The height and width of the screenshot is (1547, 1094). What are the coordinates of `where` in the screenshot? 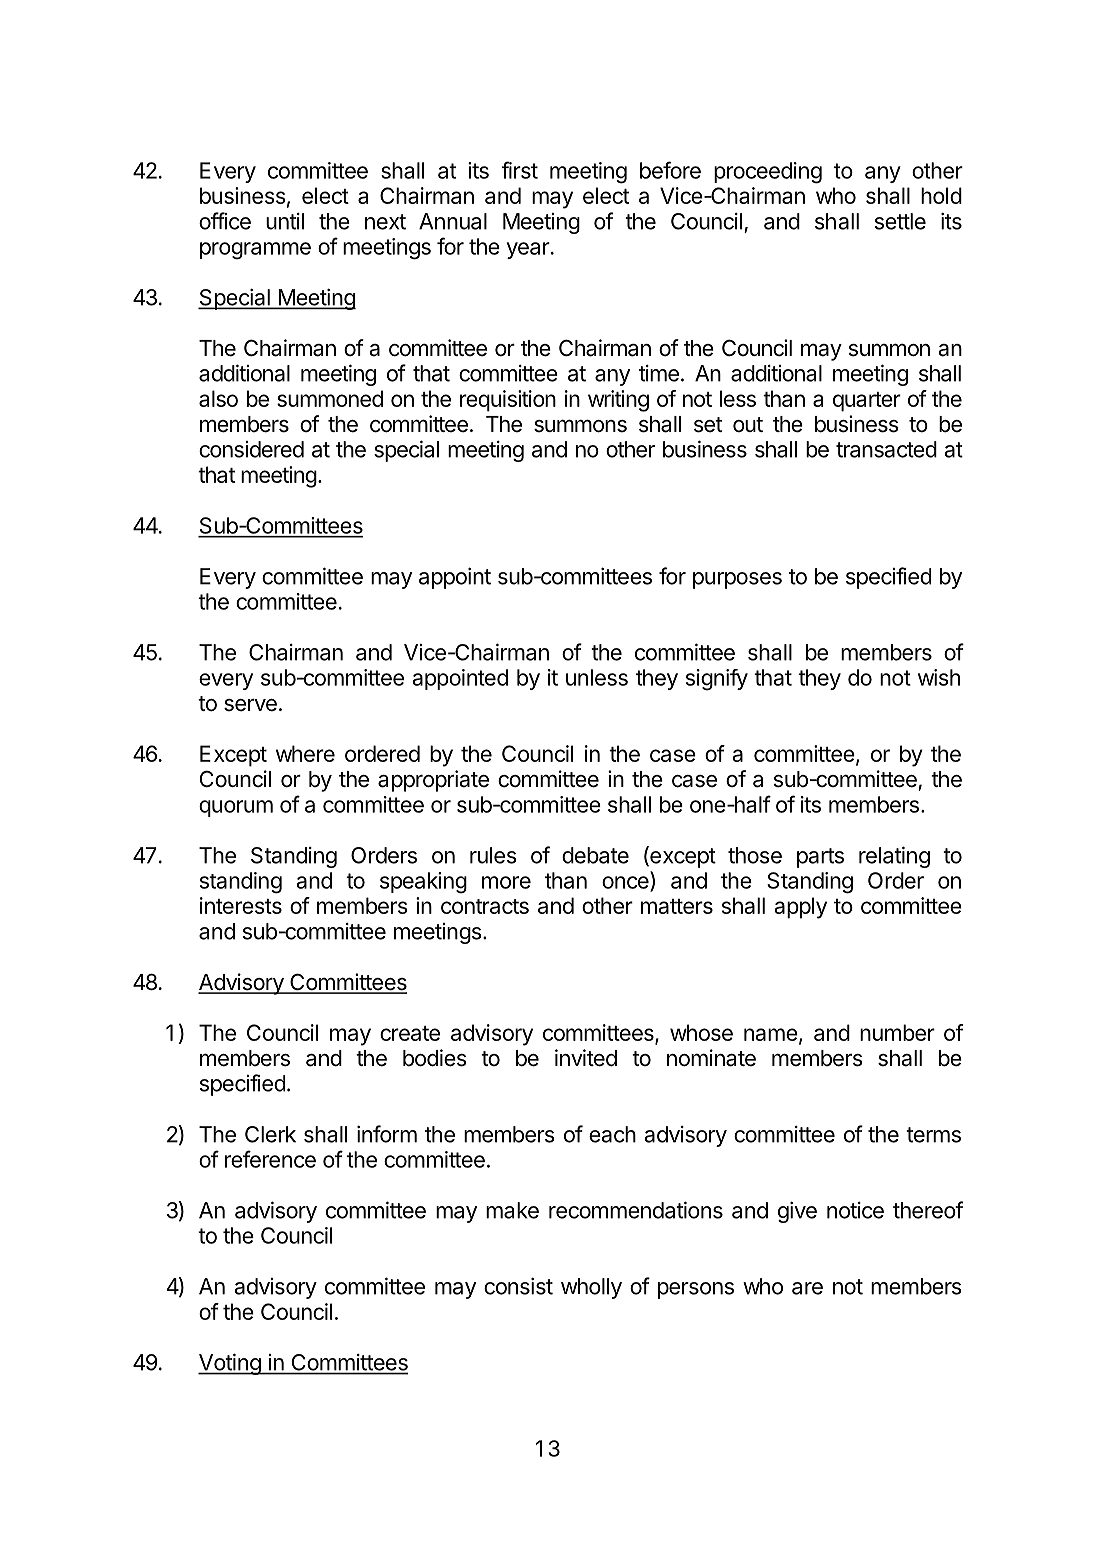 It's located at (305, 753).
